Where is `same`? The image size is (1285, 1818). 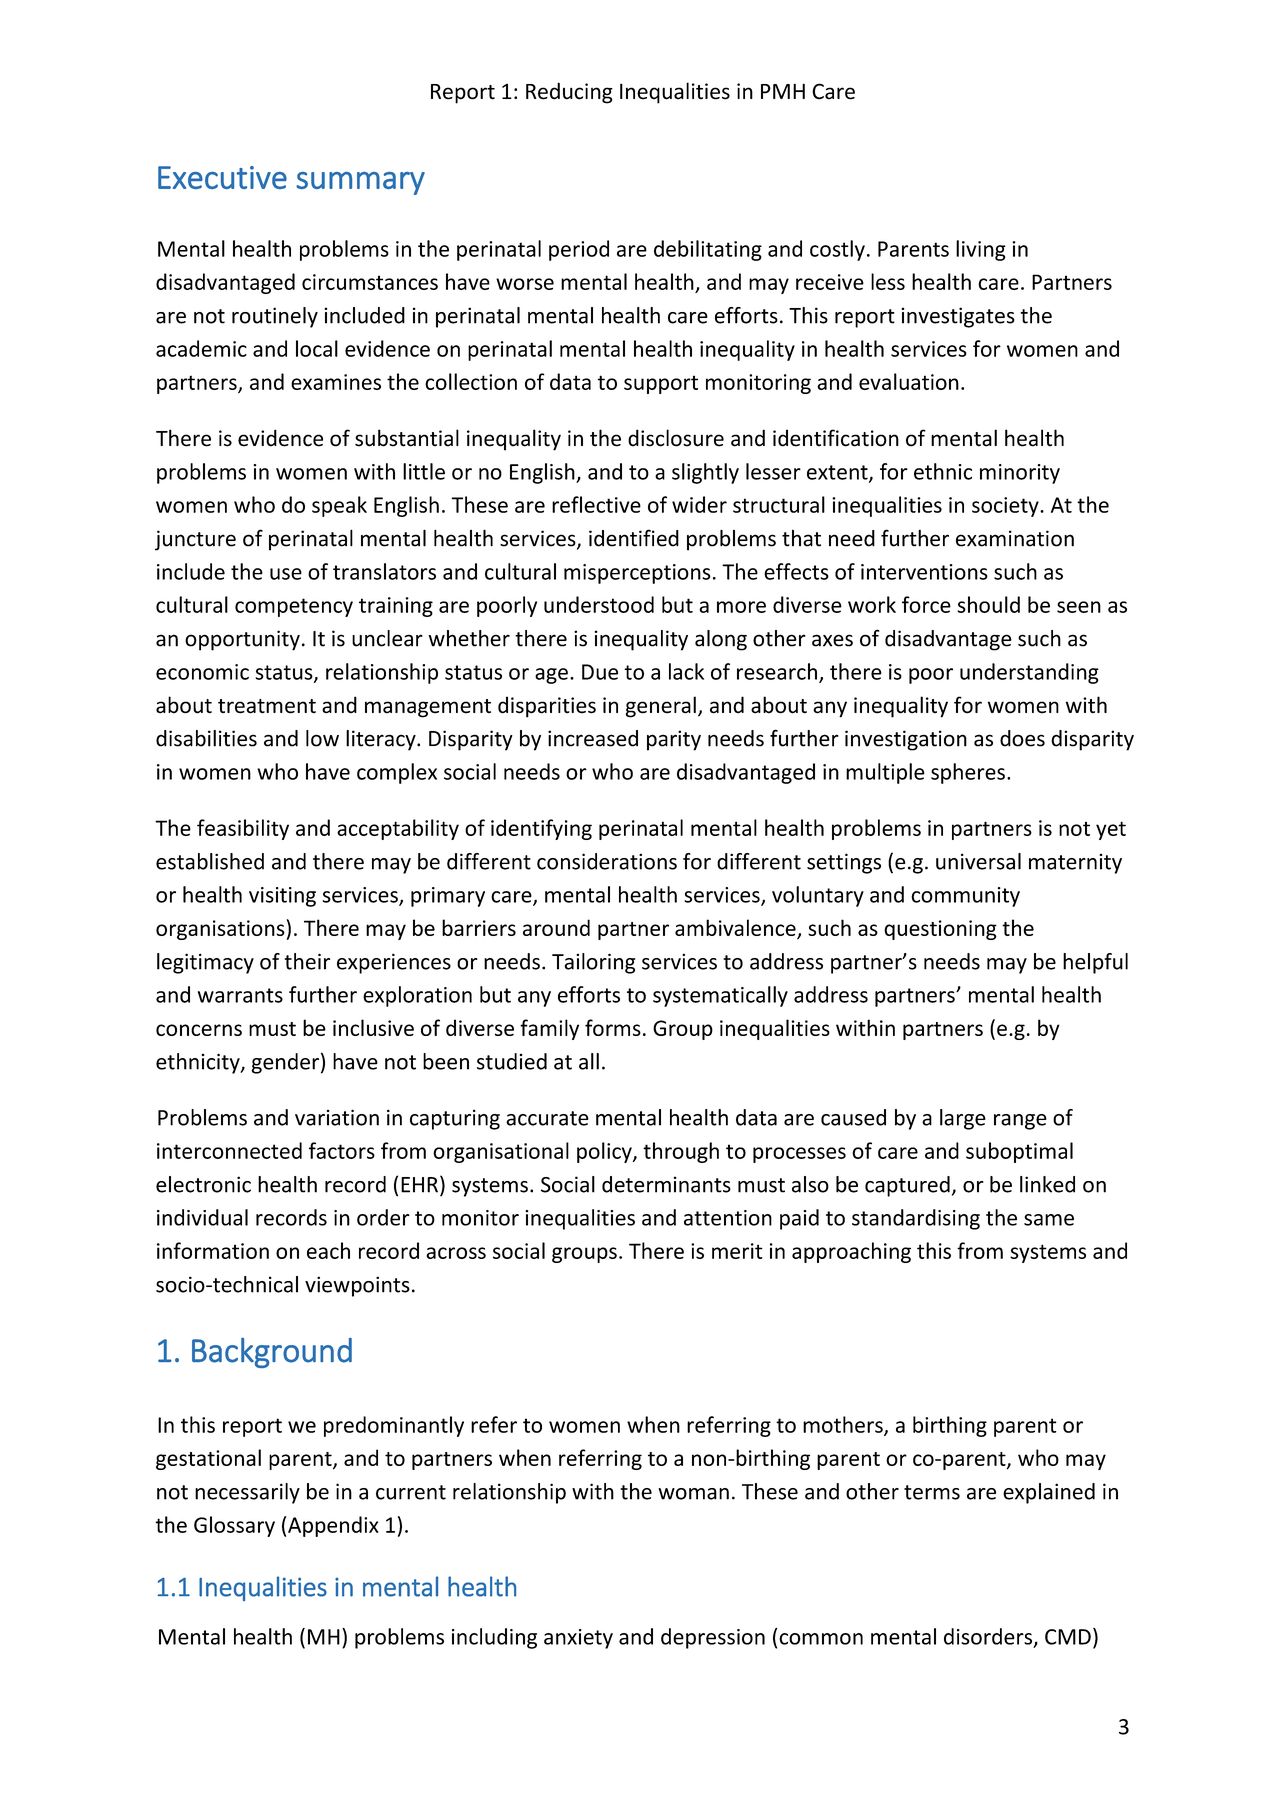 same is located at coordinates (1049, 1220).
